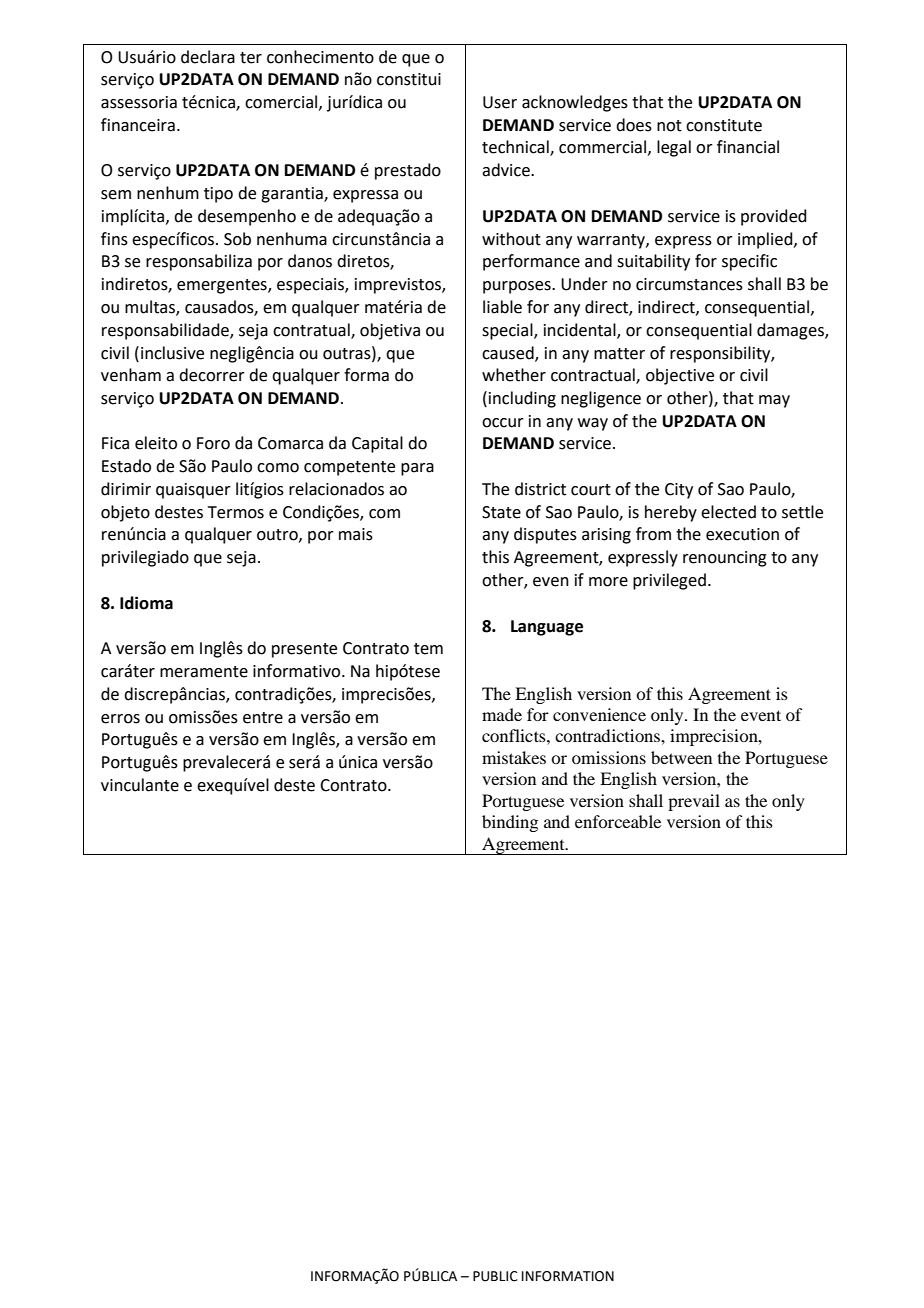  I want to click on State, so click(501, 512).
